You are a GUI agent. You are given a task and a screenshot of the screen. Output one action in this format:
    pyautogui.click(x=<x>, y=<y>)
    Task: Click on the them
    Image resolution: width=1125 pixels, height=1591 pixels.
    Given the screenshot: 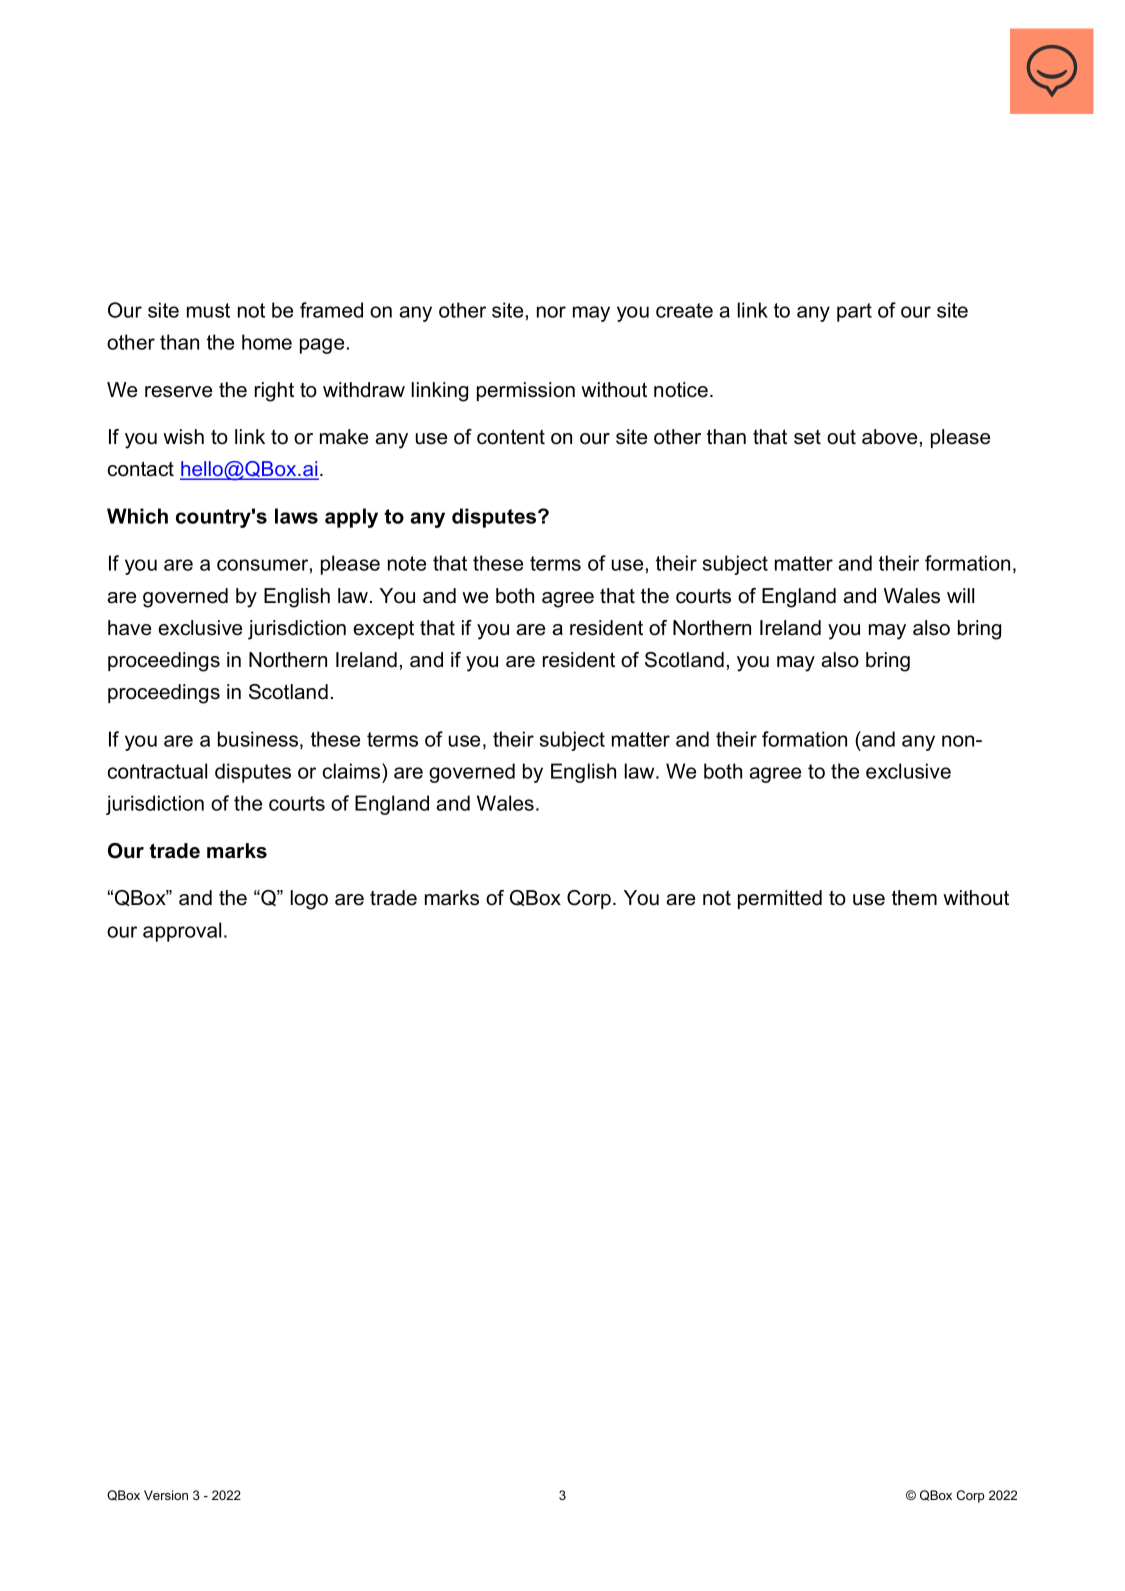 What is the action you would take?
    pyautogui.click(x=914, y=898)
